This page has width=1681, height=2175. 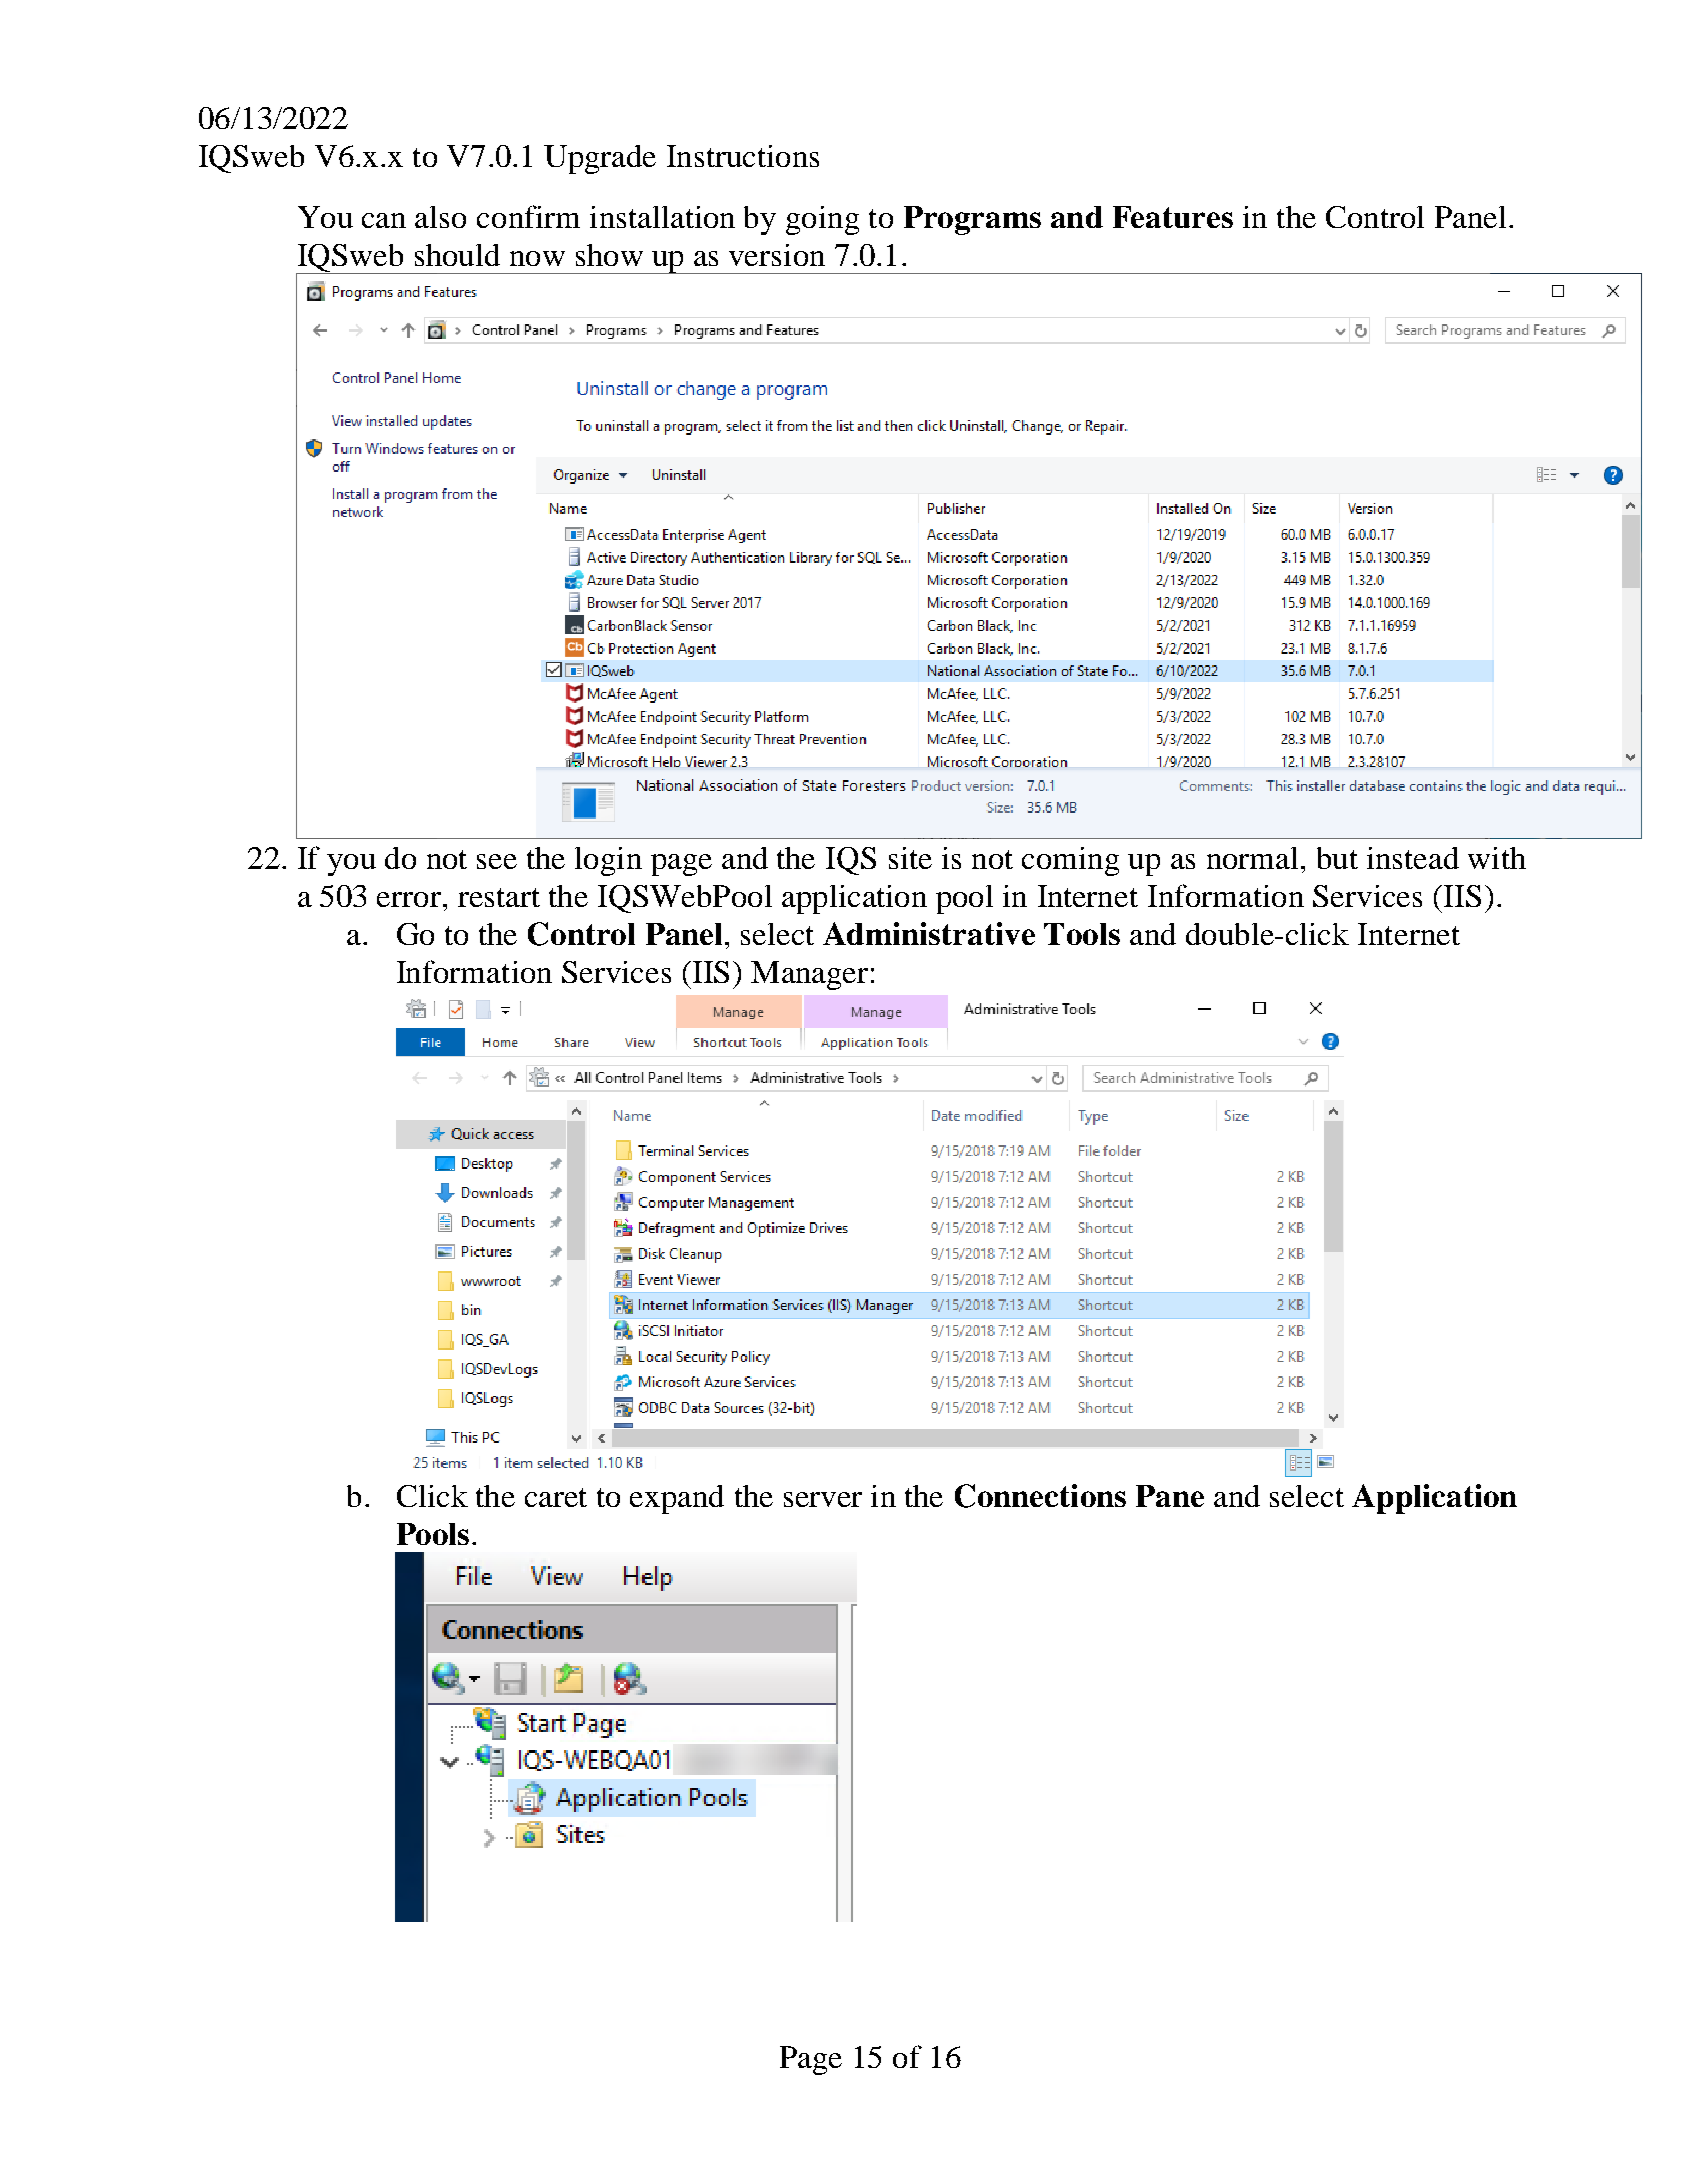 I want to click on now, so click(x=537, y=258).
